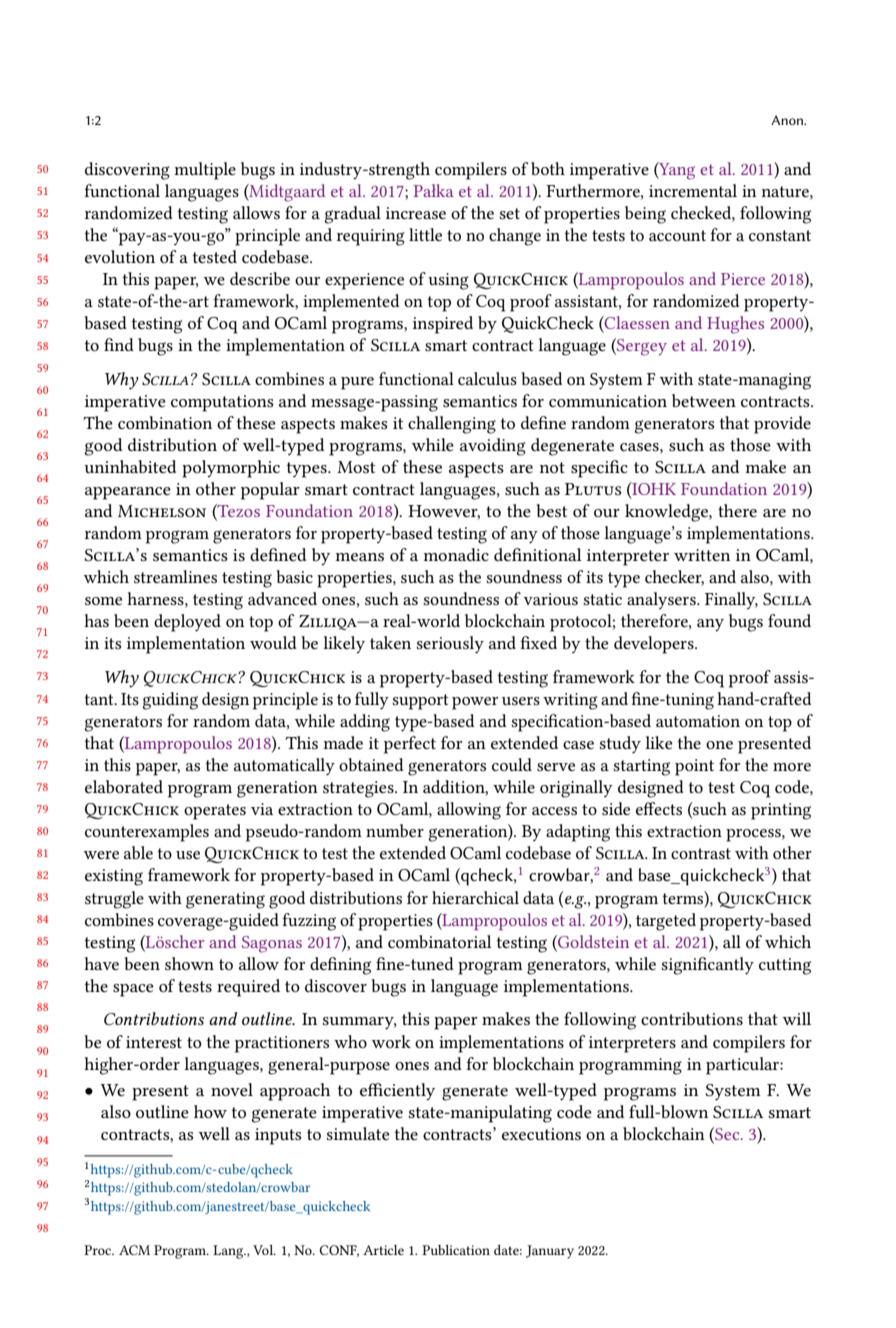 This page has width=896, height=1328. I want to click on monadic, so click(456, 554).
